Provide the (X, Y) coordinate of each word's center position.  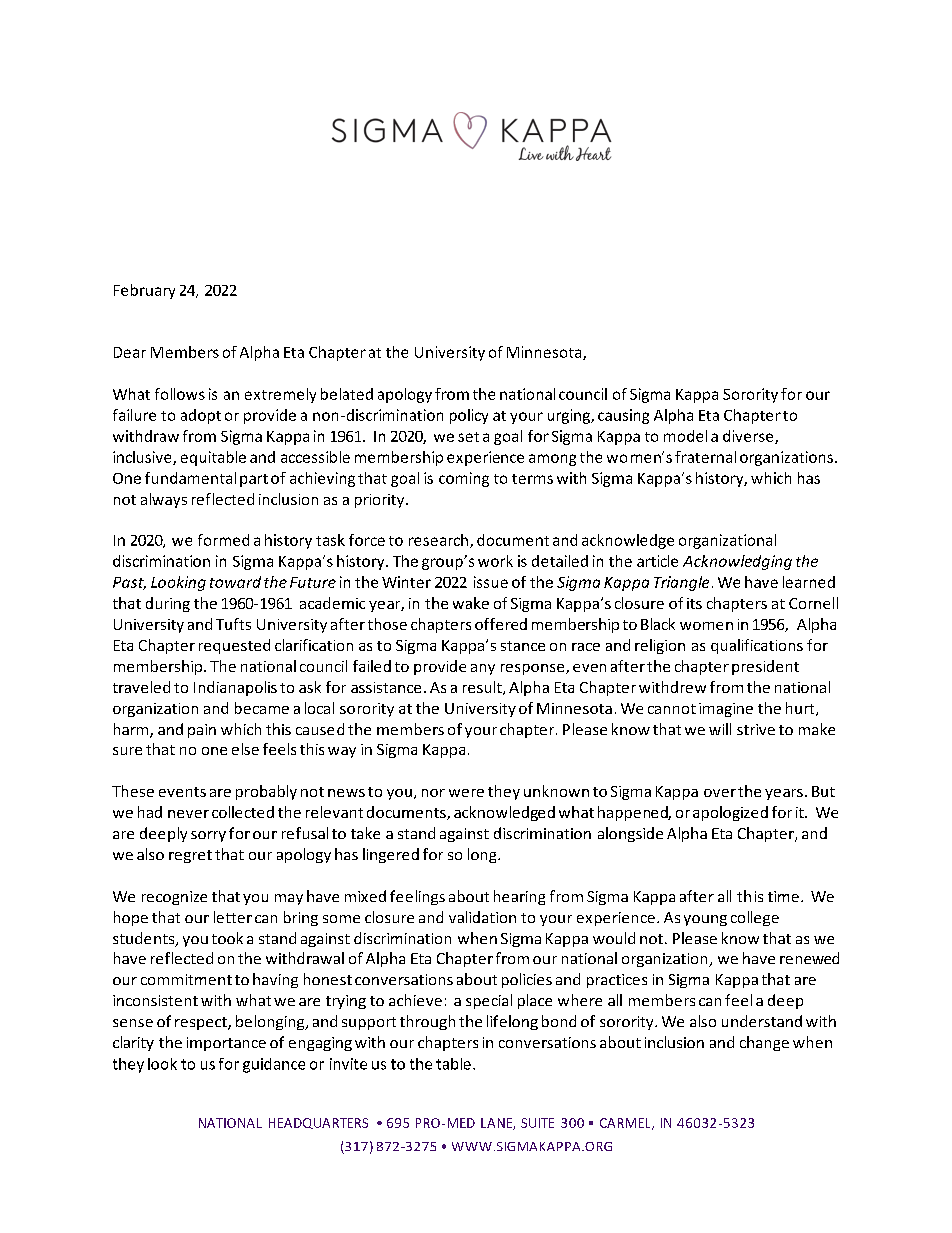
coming (464, 479)
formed (223, 540)
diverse (749, 437)
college (755, 918)
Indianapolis (235, 688)
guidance (274, 1065)
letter (233, 917)
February (144, 291)
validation (482, 917)
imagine (726, 710)
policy (469, 416)
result (483, 688)
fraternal (705, 457)
